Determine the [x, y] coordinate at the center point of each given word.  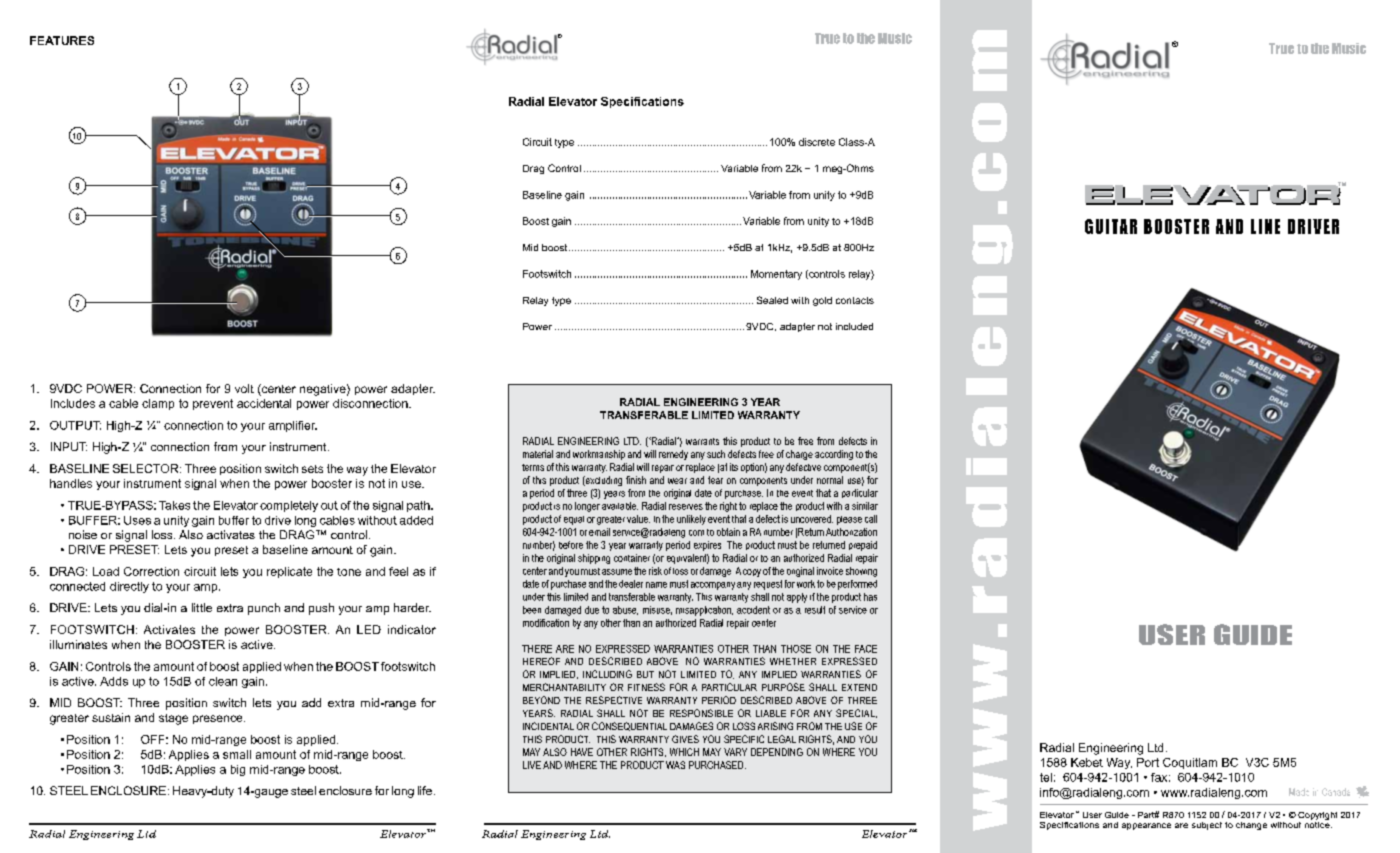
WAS [675, 765]
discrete [817, 142]
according [834, 455]
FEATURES [62, 40]
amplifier [293, 426]
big [238, 770]
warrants [702, 441]
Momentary [776, 275]
